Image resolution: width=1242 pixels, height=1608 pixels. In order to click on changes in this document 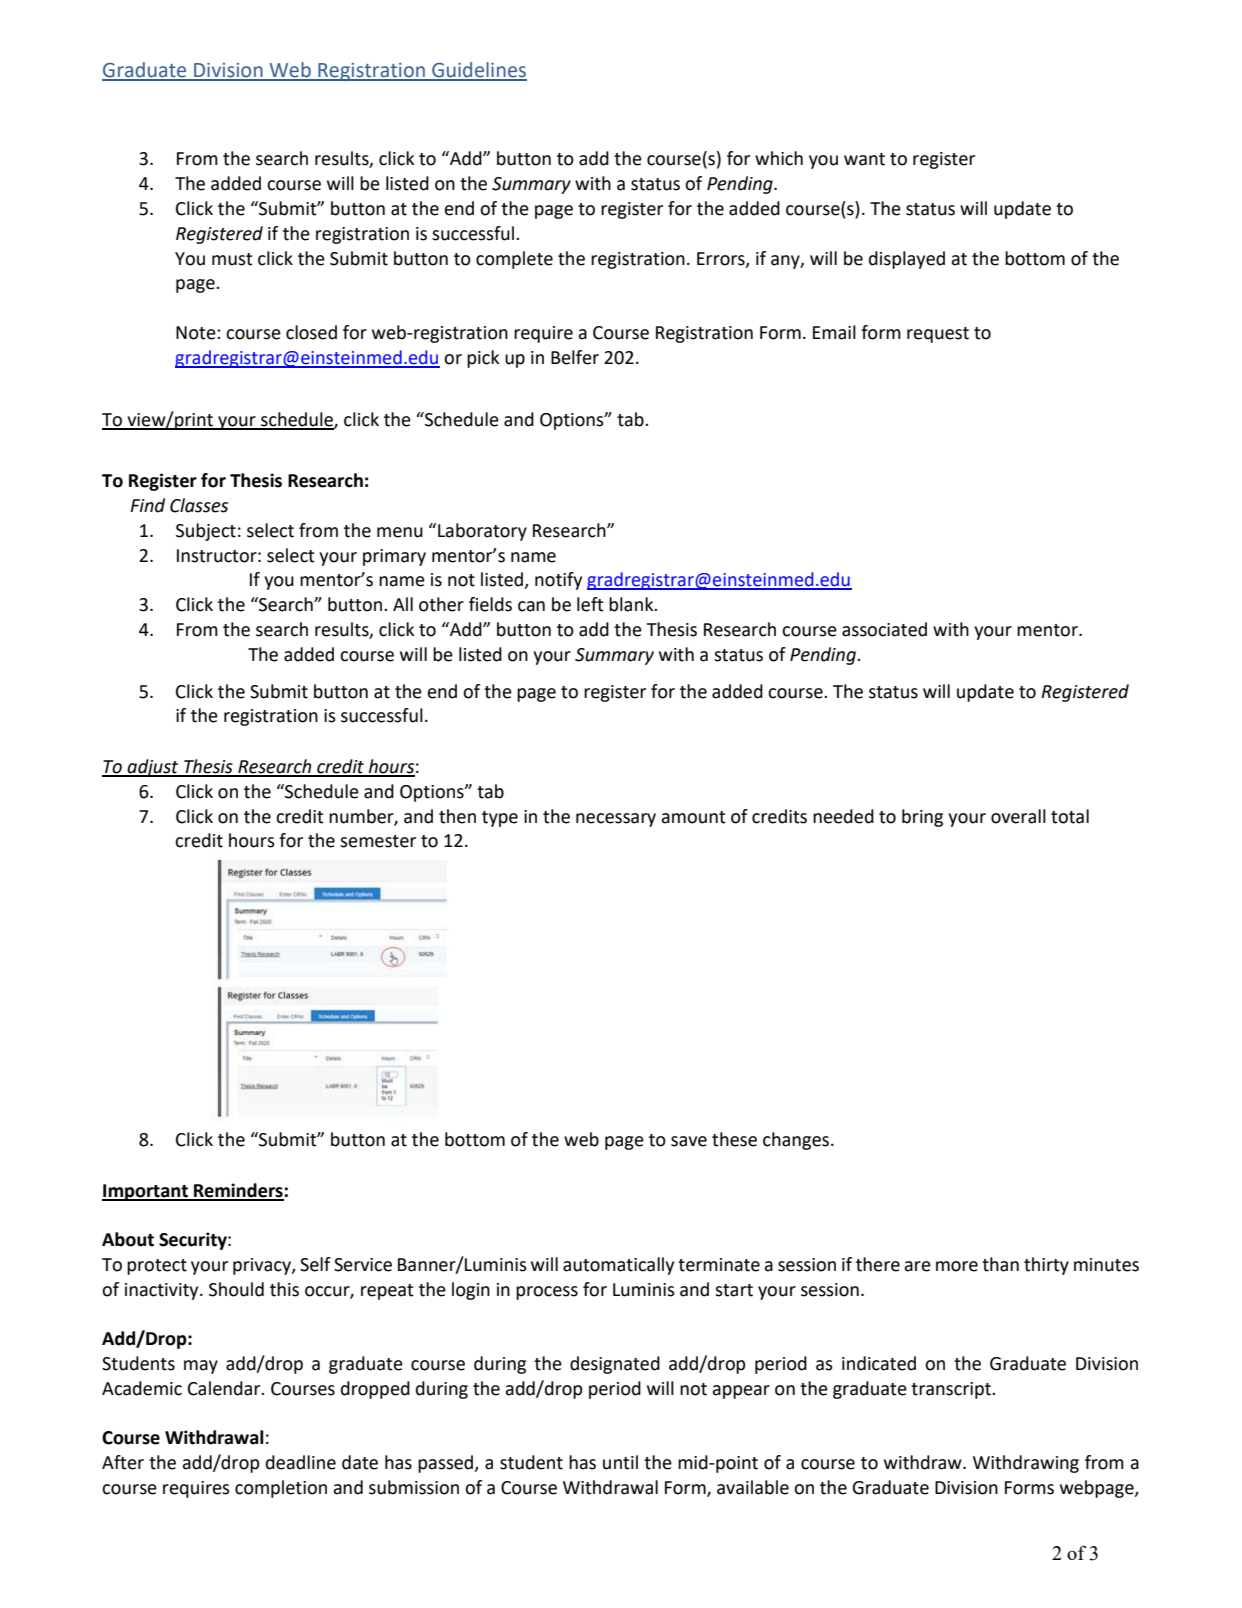, I will do `click(796, 1141)`.
